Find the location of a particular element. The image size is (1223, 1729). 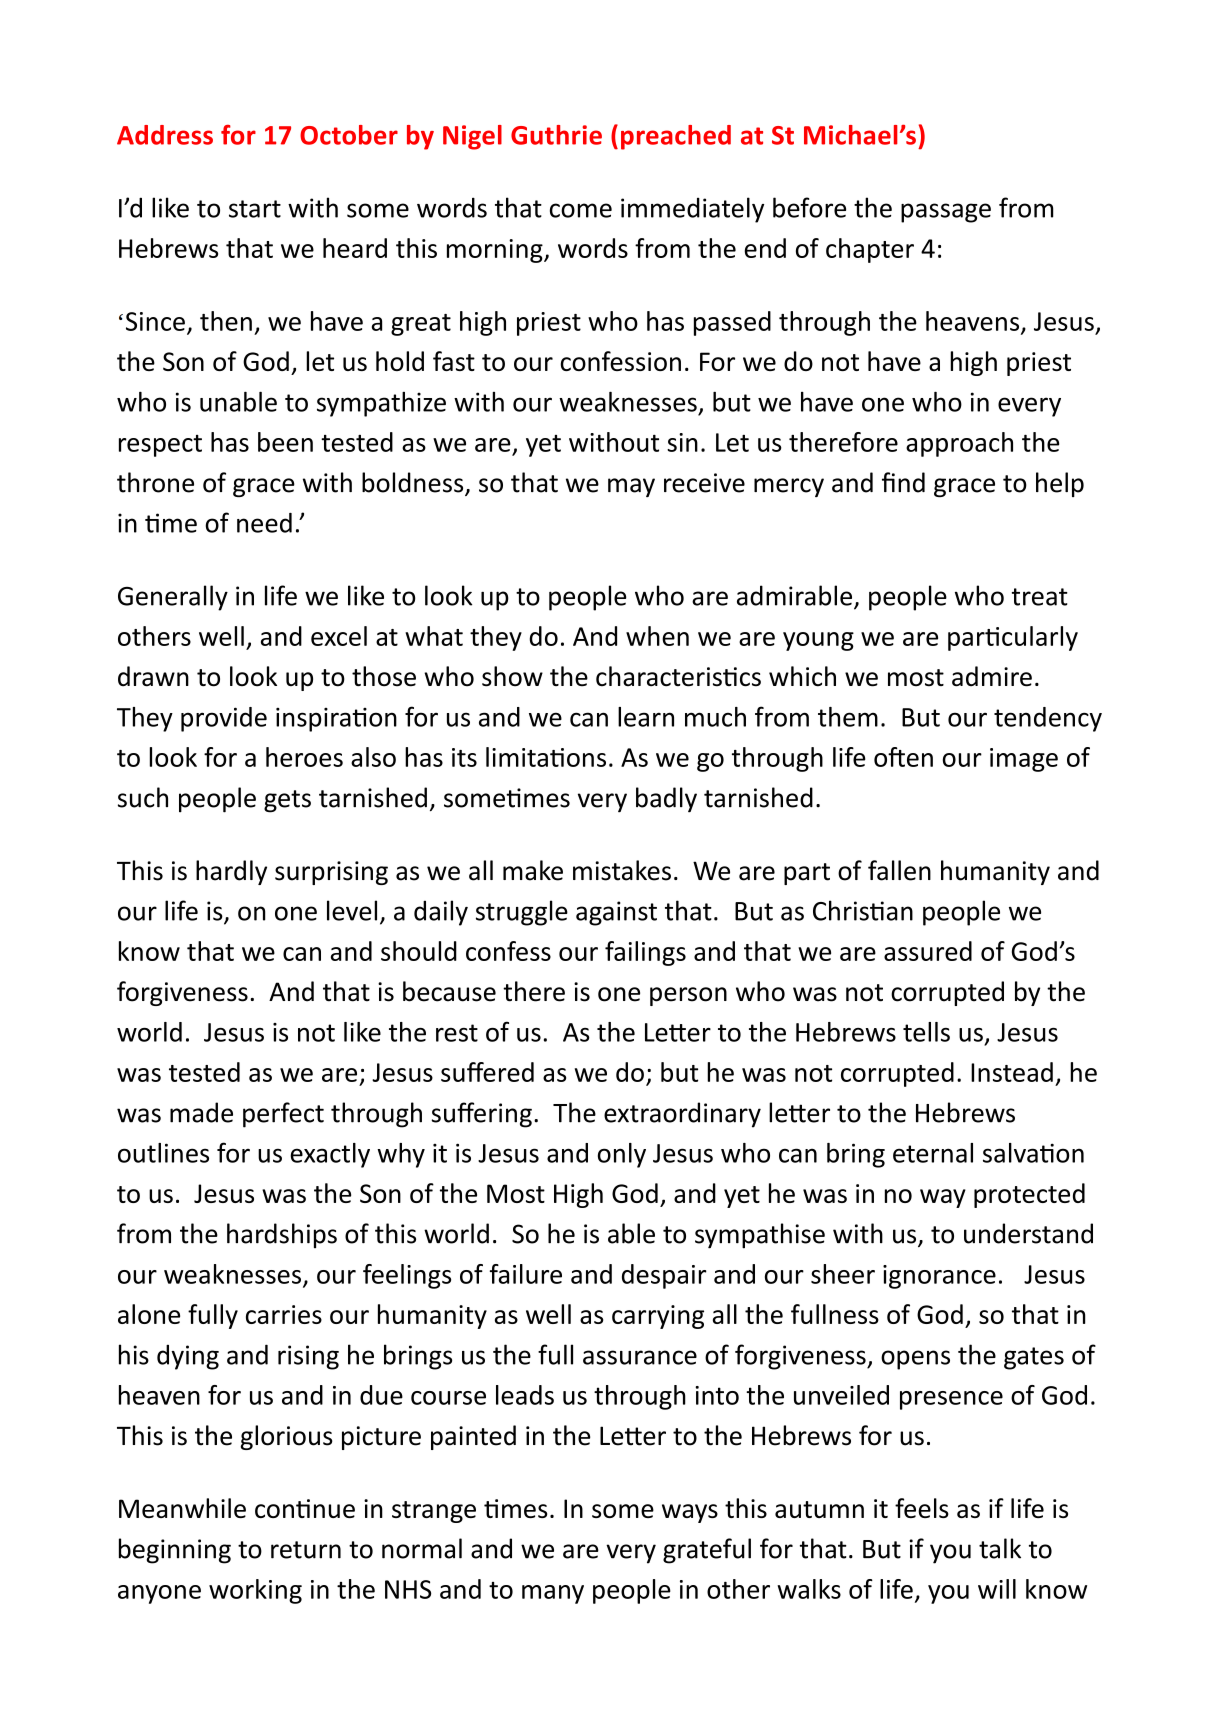

working is located at coordinates (255, 1591).
